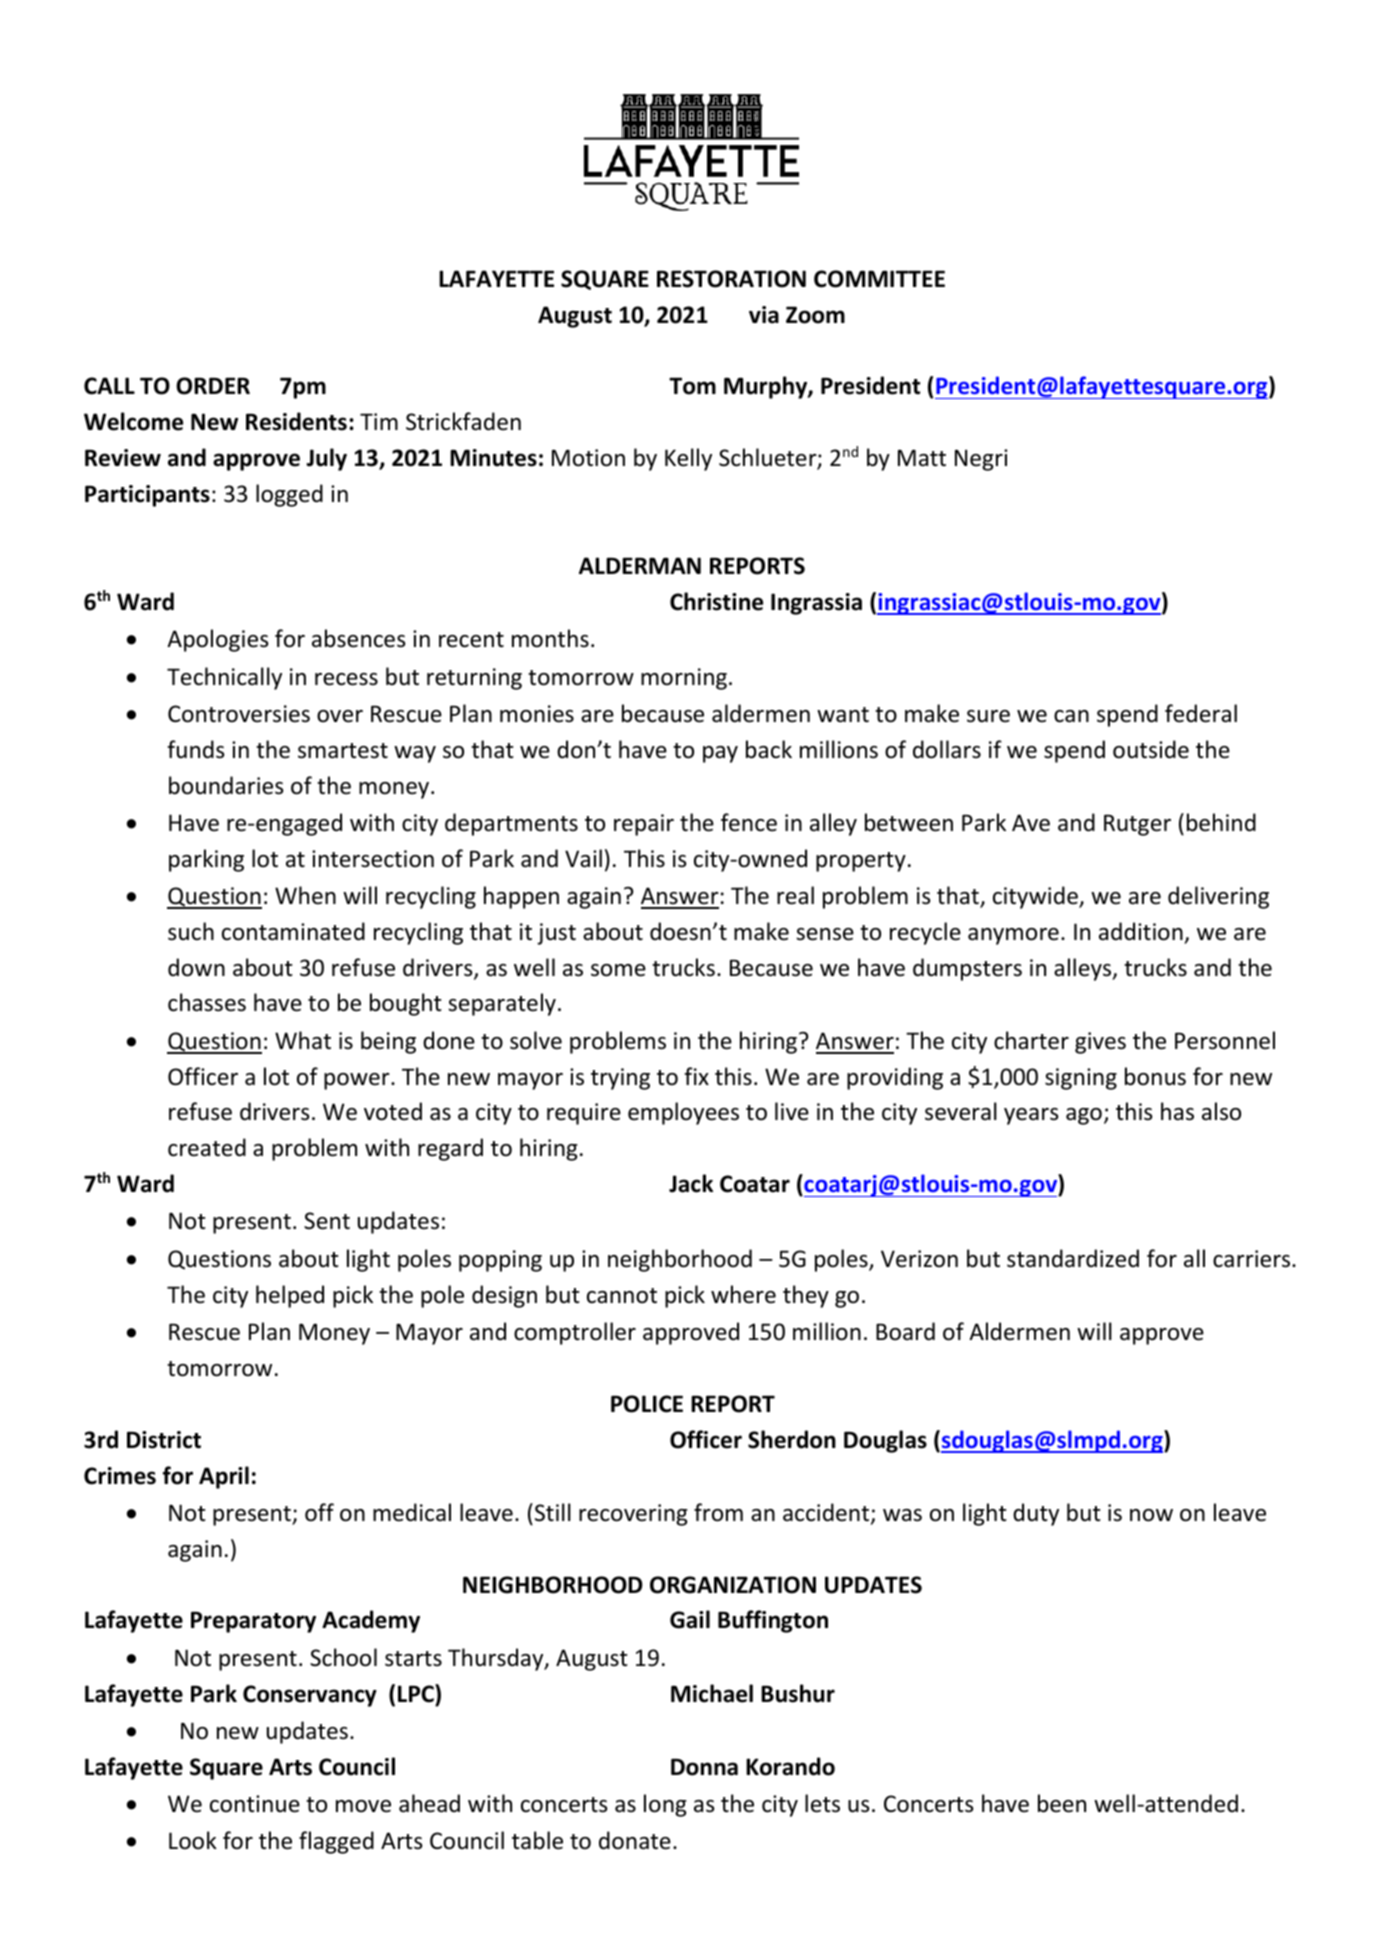 This page has height=1956, width=1384. Describe the element at coordinates (1201, 713) in the page. I see `federal` at that location.
